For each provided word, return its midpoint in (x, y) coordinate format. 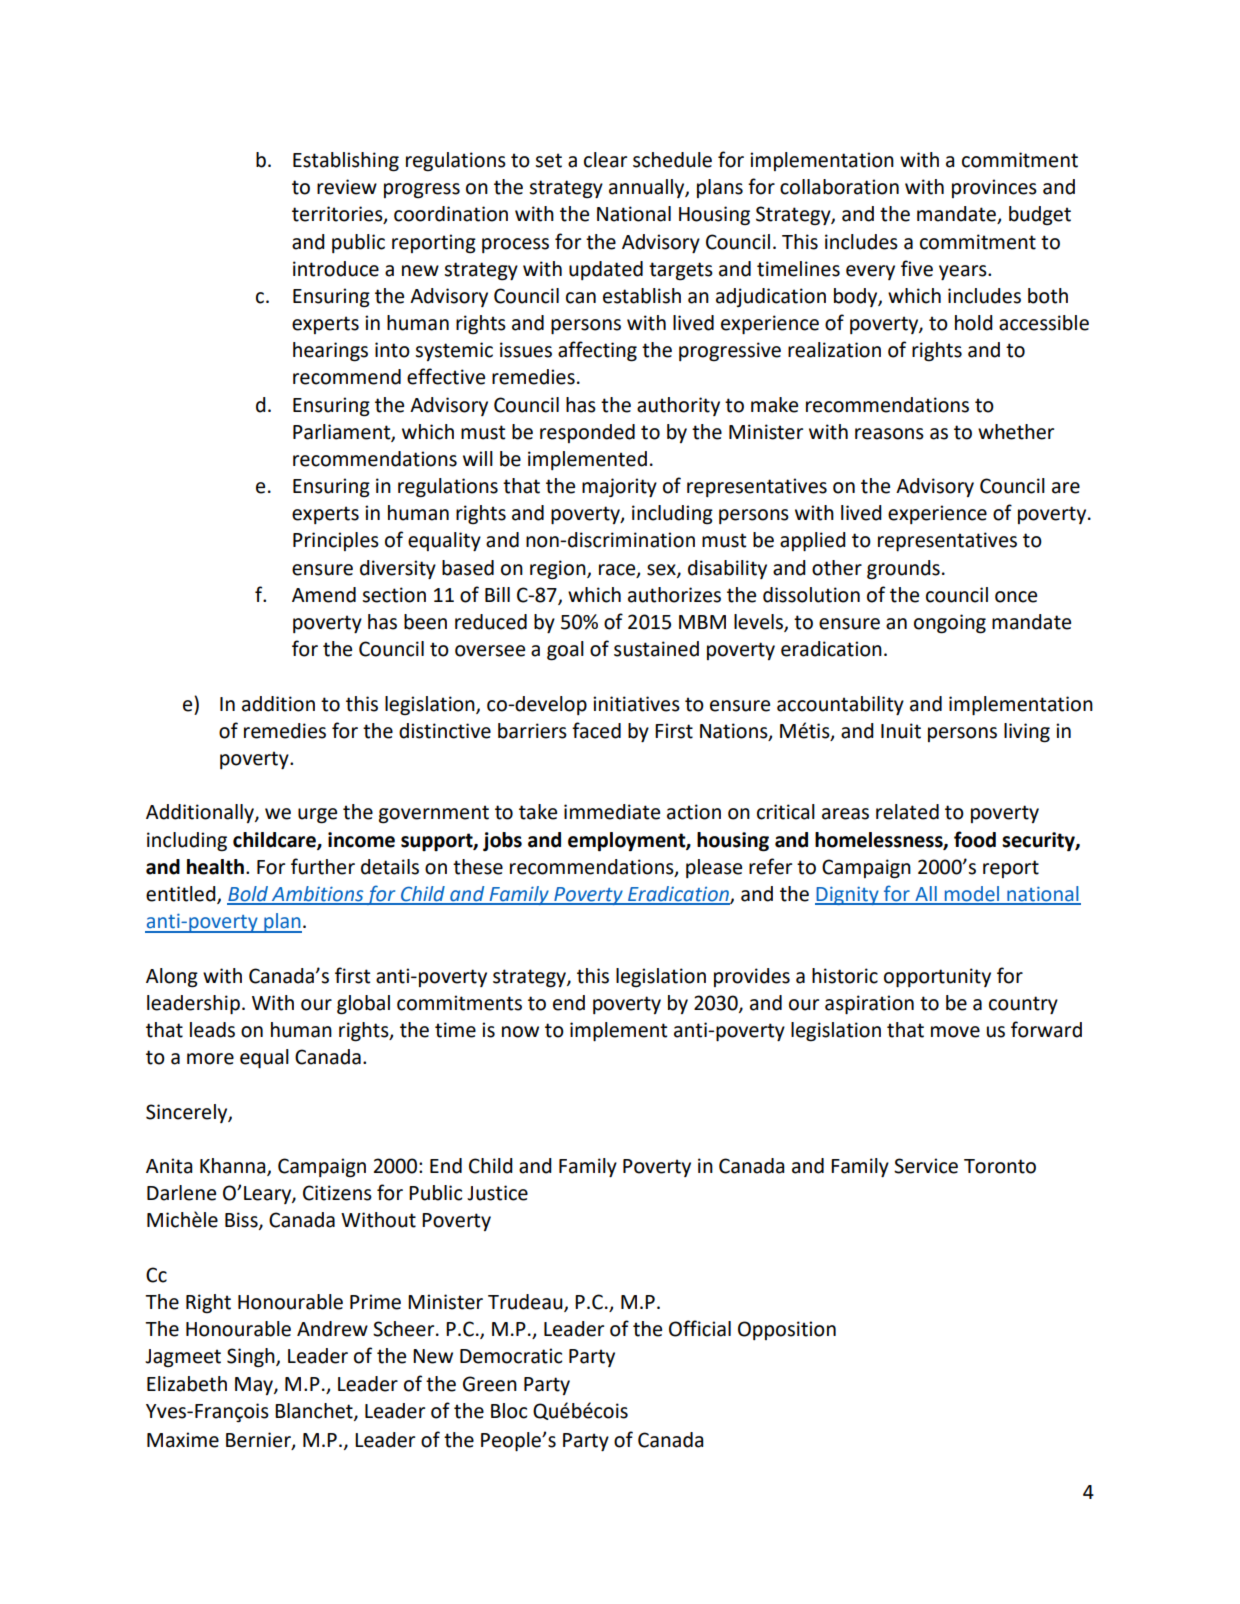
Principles (336, 541)
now (520, 1032)
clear (605, 160)
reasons (889, 434)
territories (338, 215)
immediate (612, 812)
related (907, 812)
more (210, 1059)
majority (619, 487)
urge (317, 816)
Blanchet (315, 1411)
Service (926, 1166)
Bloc (509, 1411)
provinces (994, 188)
